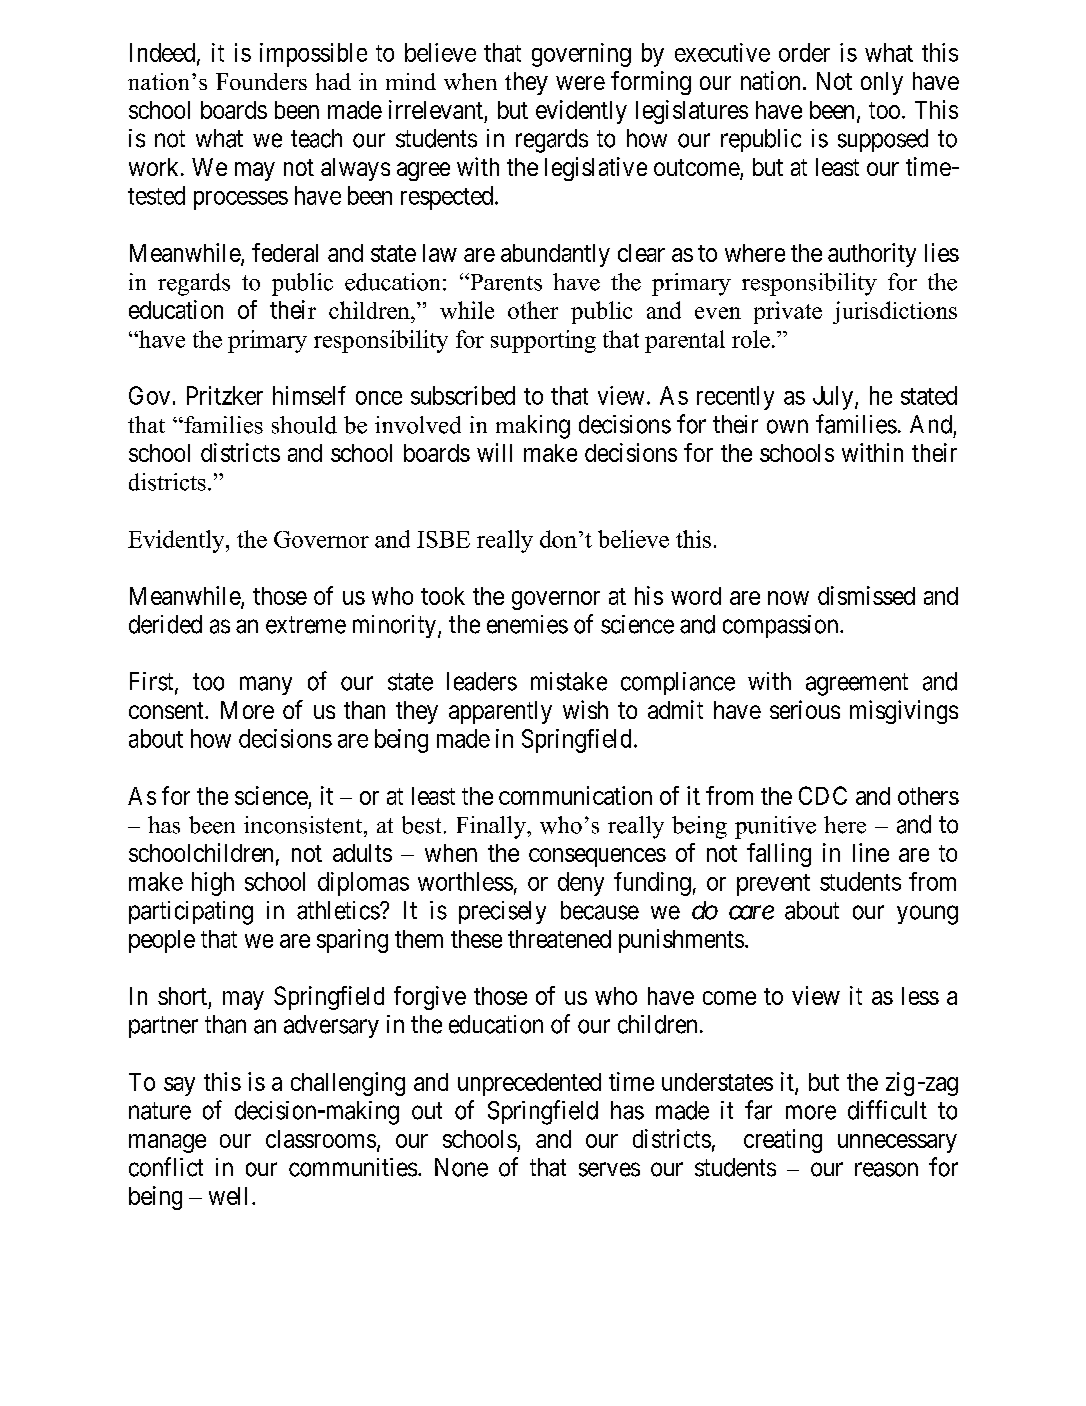  Describe the element at coordinates (261, 81) in the screenshot. I see `Founders` at that location.
